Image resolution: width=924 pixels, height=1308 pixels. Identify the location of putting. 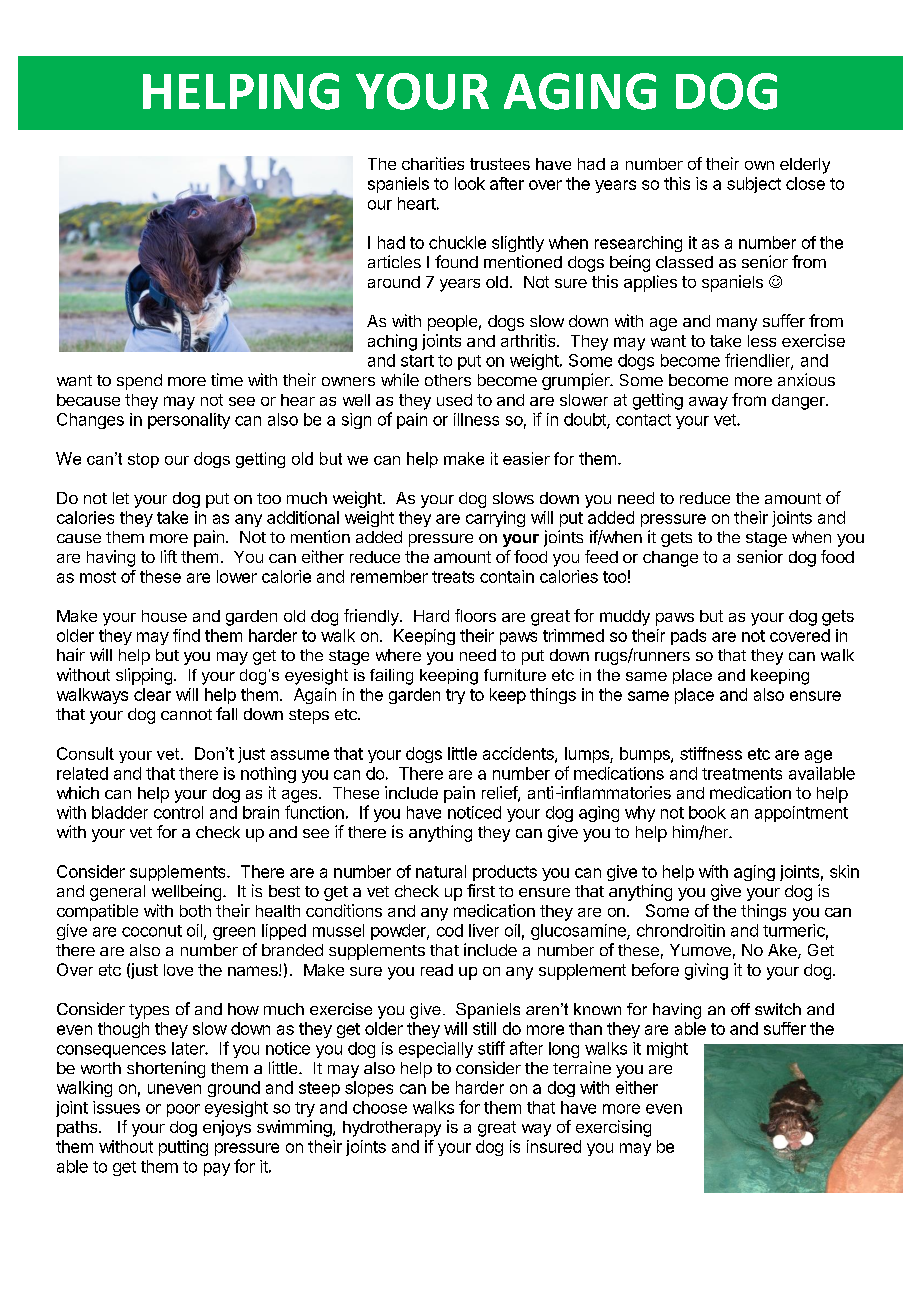
(183, 1148).
